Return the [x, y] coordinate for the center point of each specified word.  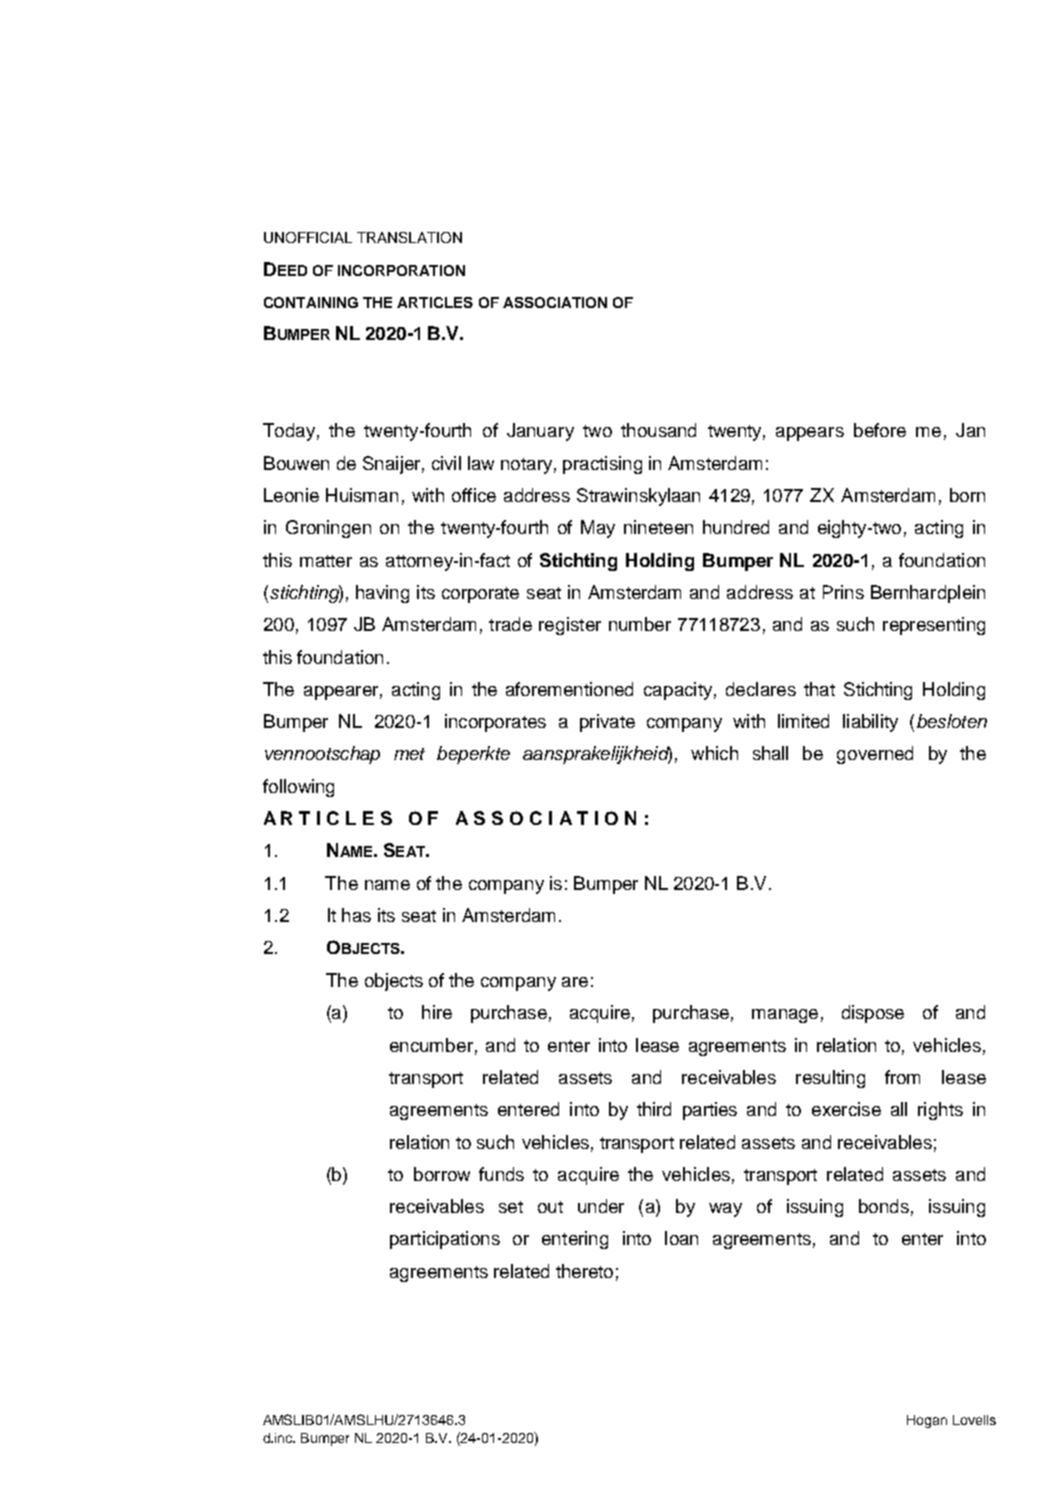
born [967, 495]
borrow [442, 1174]
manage [785, 1016]
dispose [873, 1014]
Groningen [328, 529]
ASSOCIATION [555, 302]
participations [445, 1240]
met [409, 754]
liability [870, 723]
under [601, 1206]
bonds [884, 1206]
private [607, 723]
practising [602, 465]
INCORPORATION [401, 270]
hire [437, 1012]
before [880, 430]
